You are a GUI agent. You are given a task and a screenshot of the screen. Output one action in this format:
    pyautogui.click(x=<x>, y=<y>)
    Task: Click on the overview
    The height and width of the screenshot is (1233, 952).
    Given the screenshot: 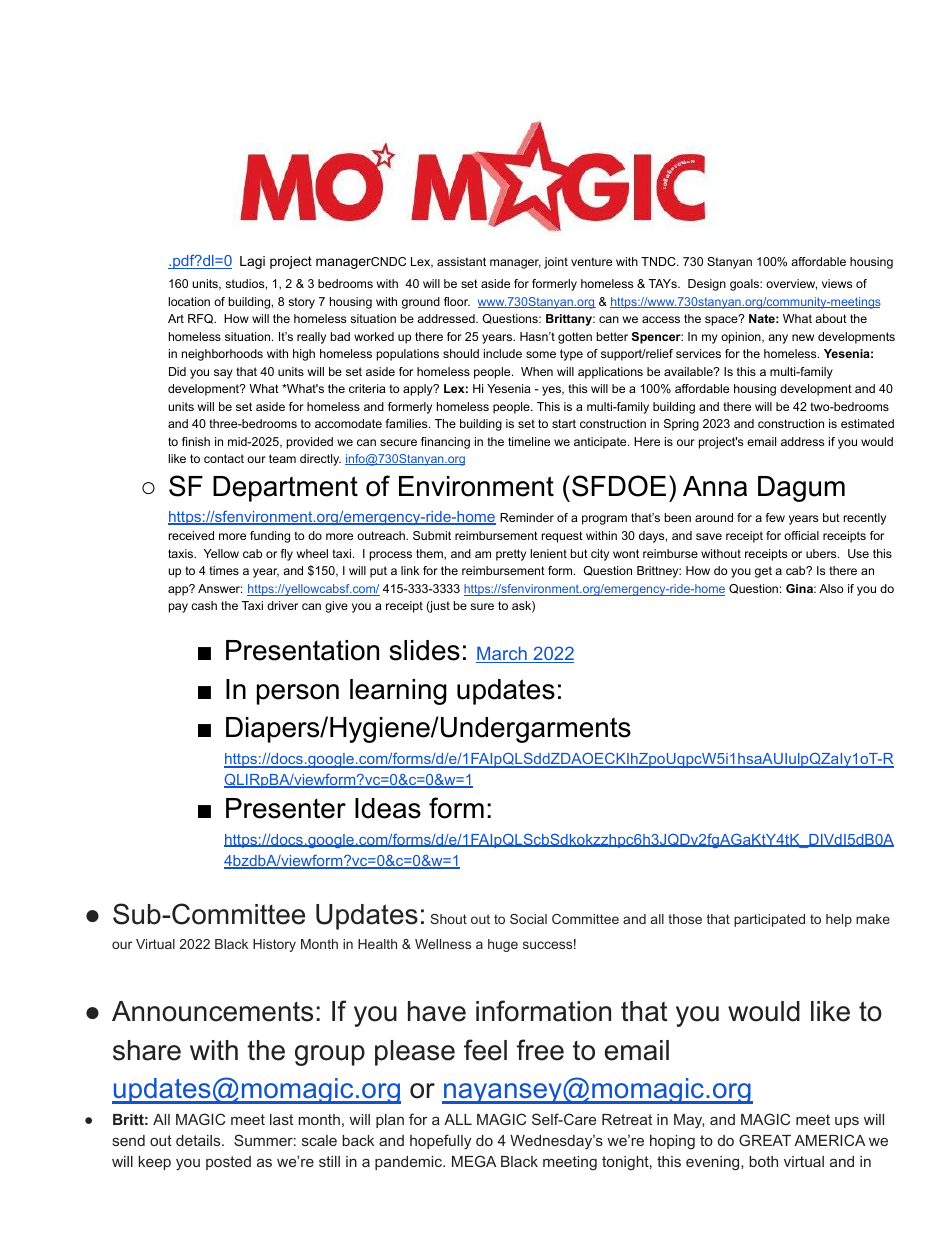 What is the action you would take?
    pyautogui.click(x=791, y=284)
